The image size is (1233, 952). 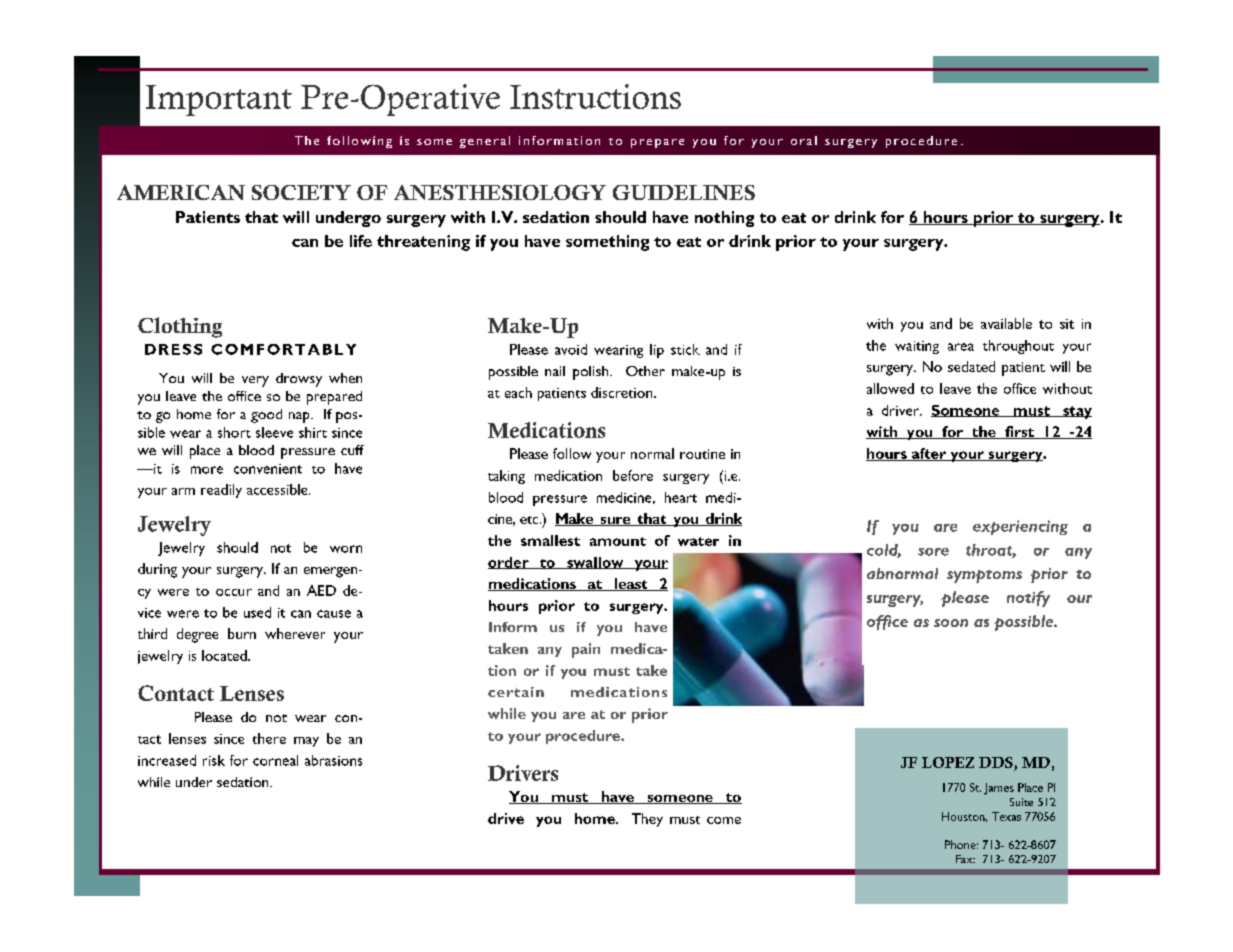 I want to click on Clothing, so click(x=180, y=327).
